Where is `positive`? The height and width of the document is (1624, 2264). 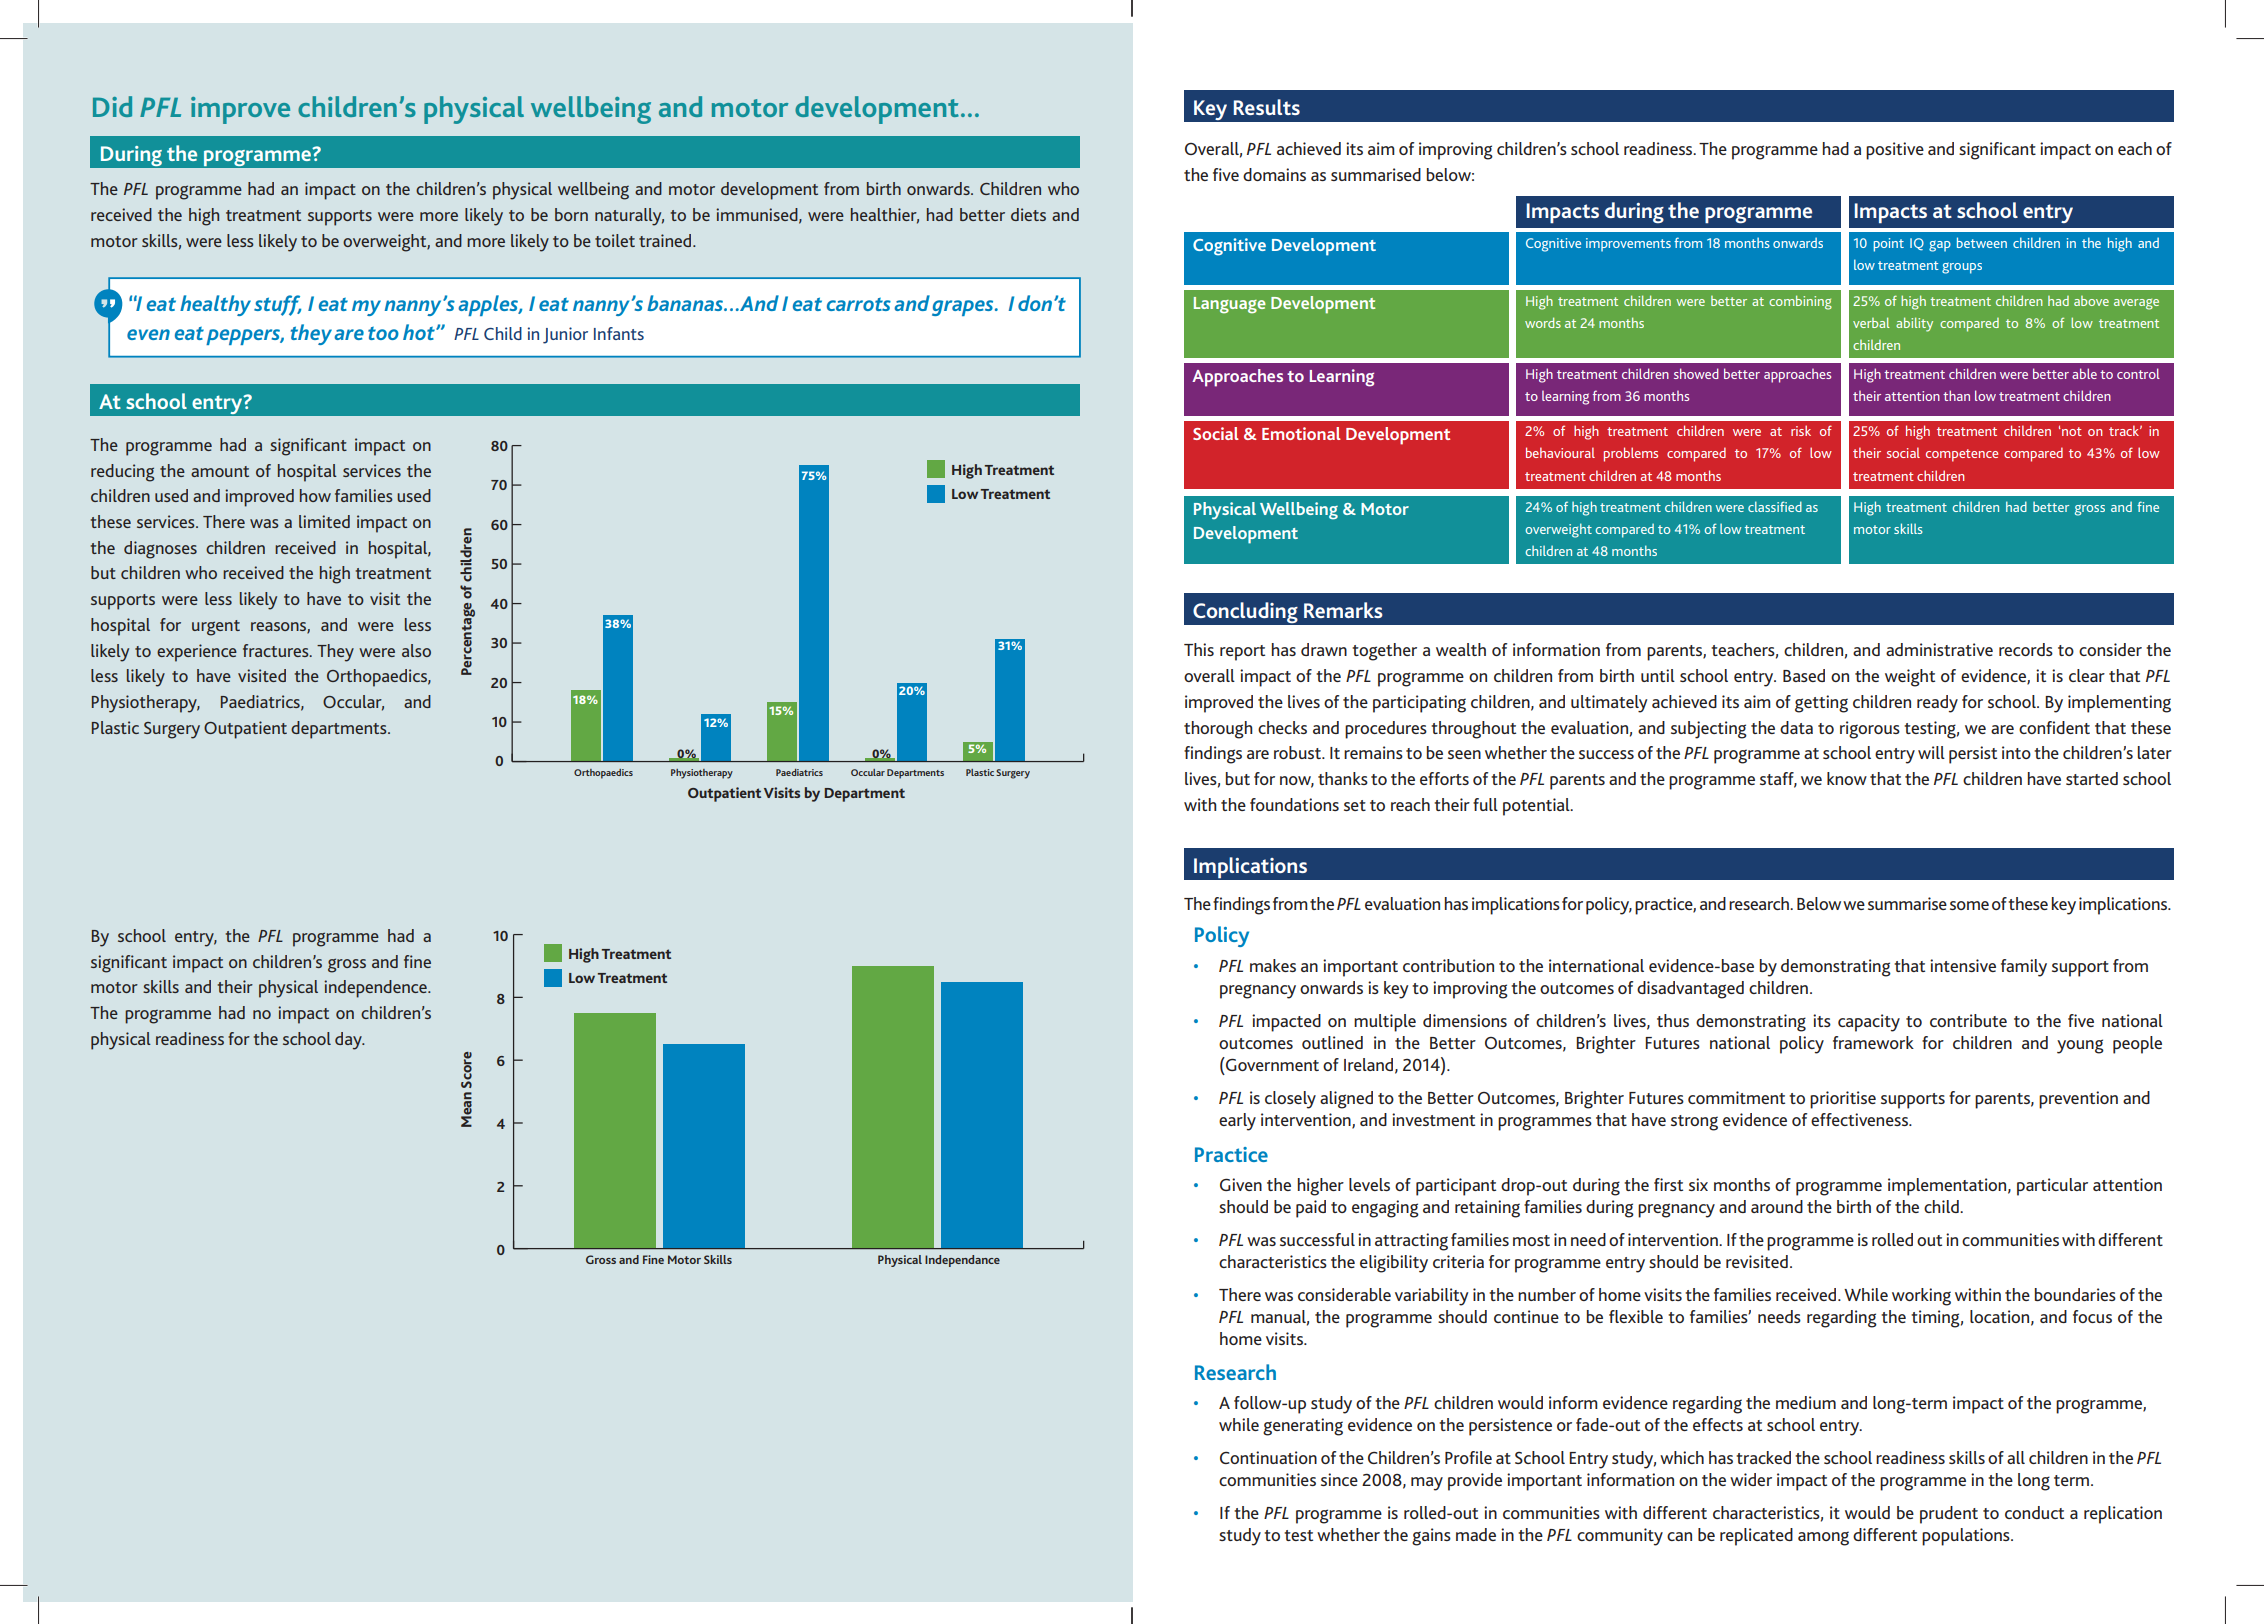
positive is located at coordinates (1895, 151).
